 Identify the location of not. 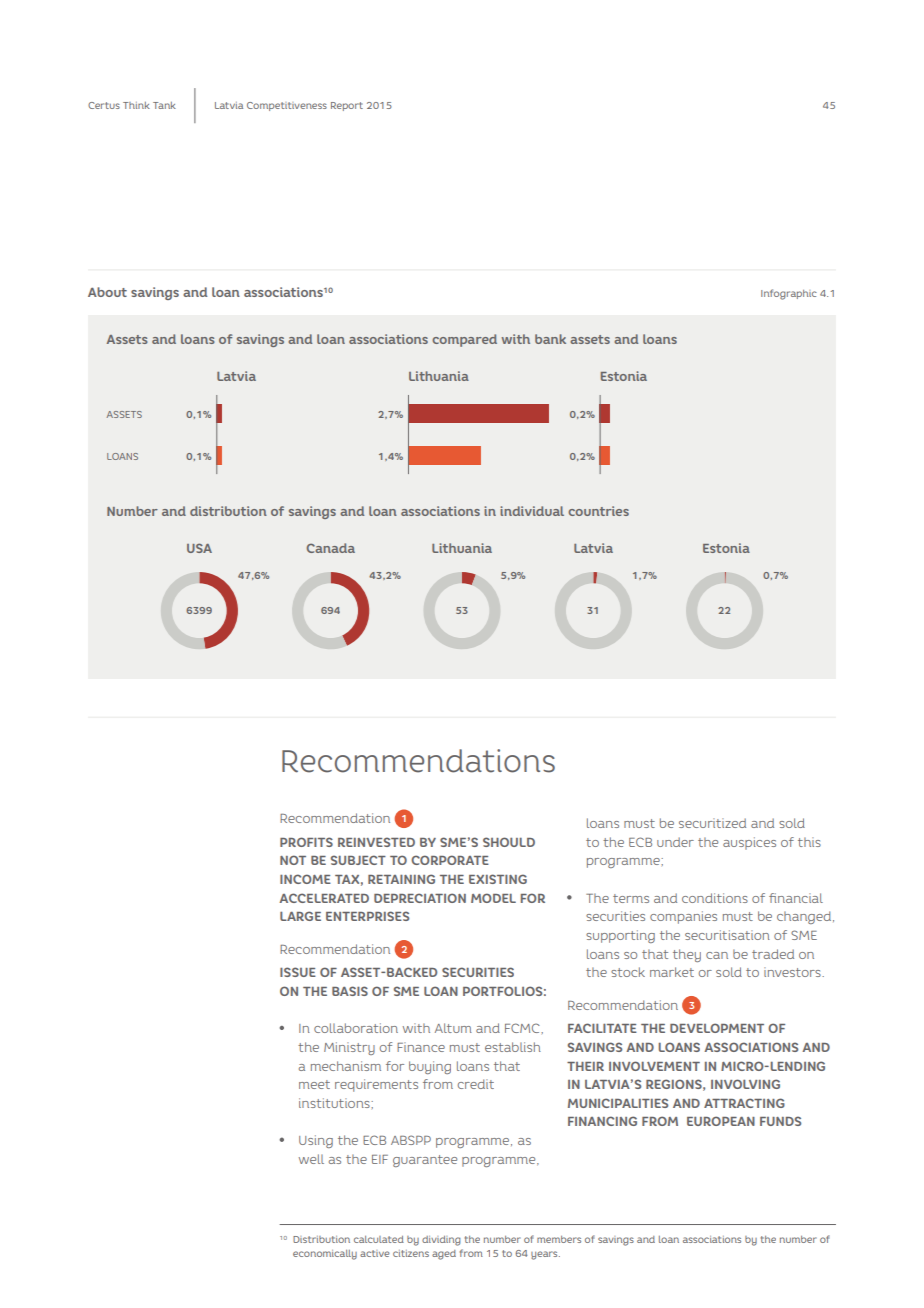
(293, 860).
